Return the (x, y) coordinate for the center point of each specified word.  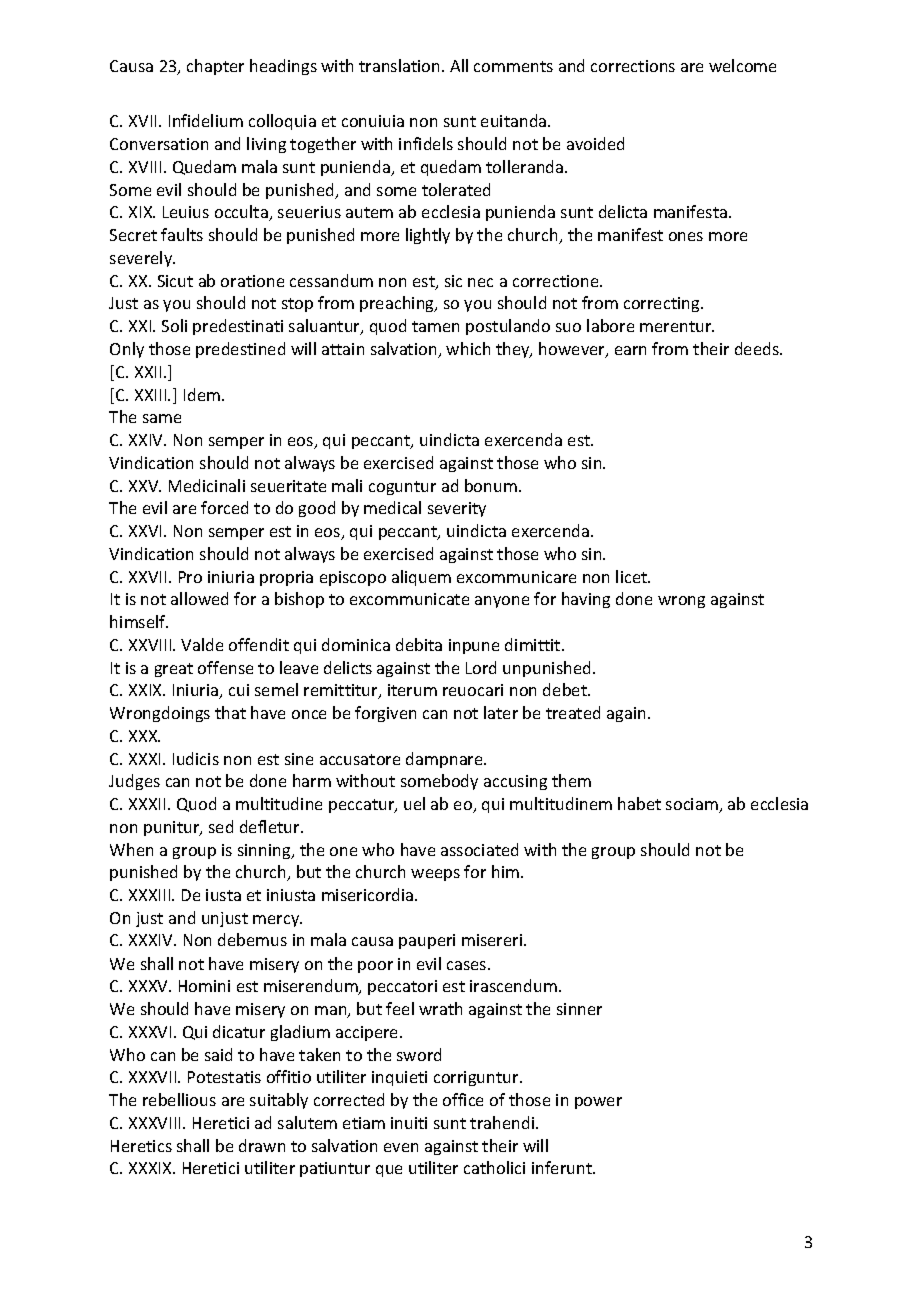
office (463, 1099)
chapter (215, 67)
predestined (240, 350)
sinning (265, 851)
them (571, 780)
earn (630, 350)
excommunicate (409, 599)
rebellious (179, 1099)
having (586, 600)
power (598, 1103)
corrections (633, 66)
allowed (199, 598)
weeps (435, 875)
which (468, 348)
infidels (426, 143)
